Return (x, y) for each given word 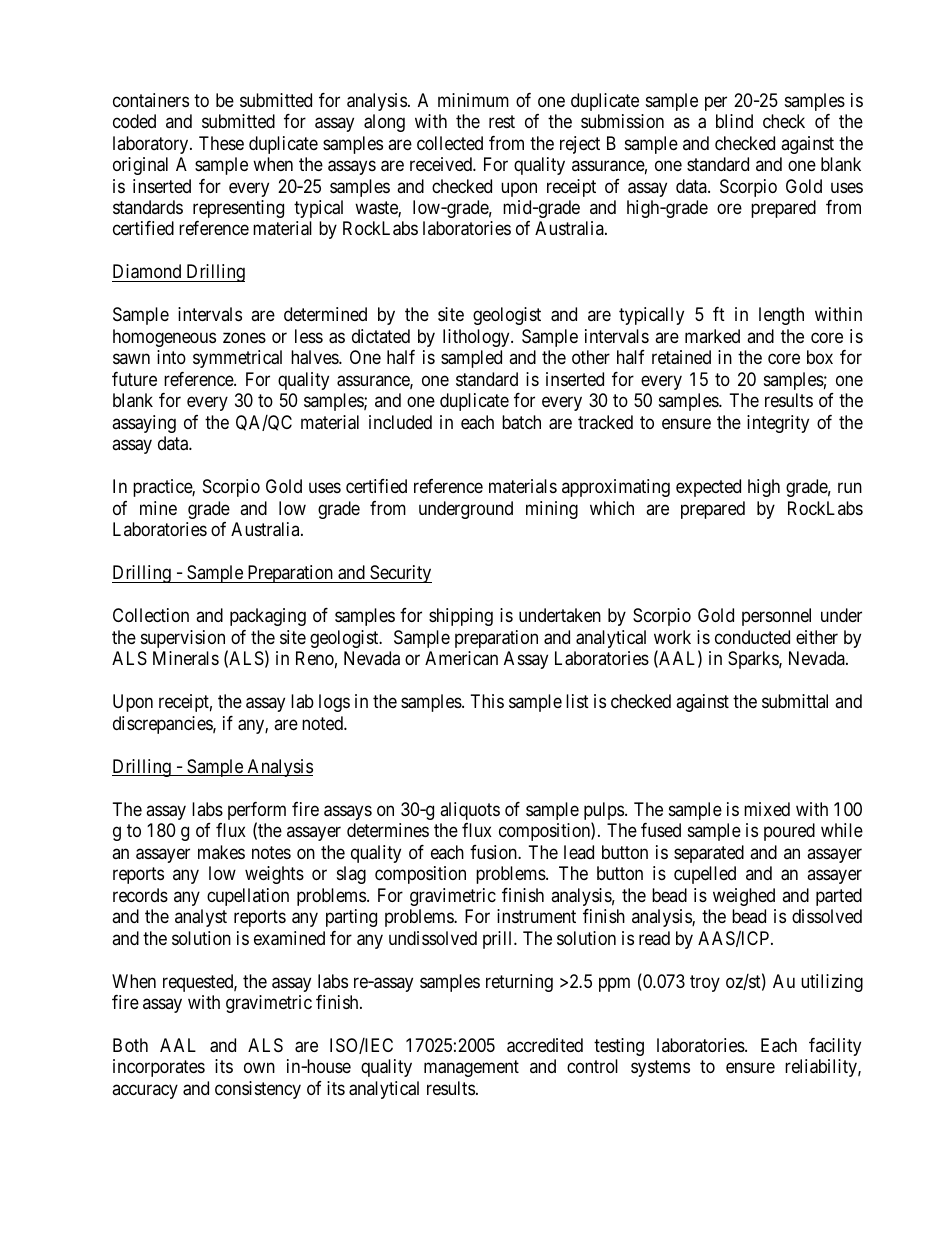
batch (521, 422)
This (487, 701)
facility (835, 1047)
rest (502, 121)
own (259, 1068)
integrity (778, 424)
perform (257, 812)
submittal (795, 701)
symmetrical (237, 359)
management (471, 1069)
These (221, 143)
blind (734, 121)
